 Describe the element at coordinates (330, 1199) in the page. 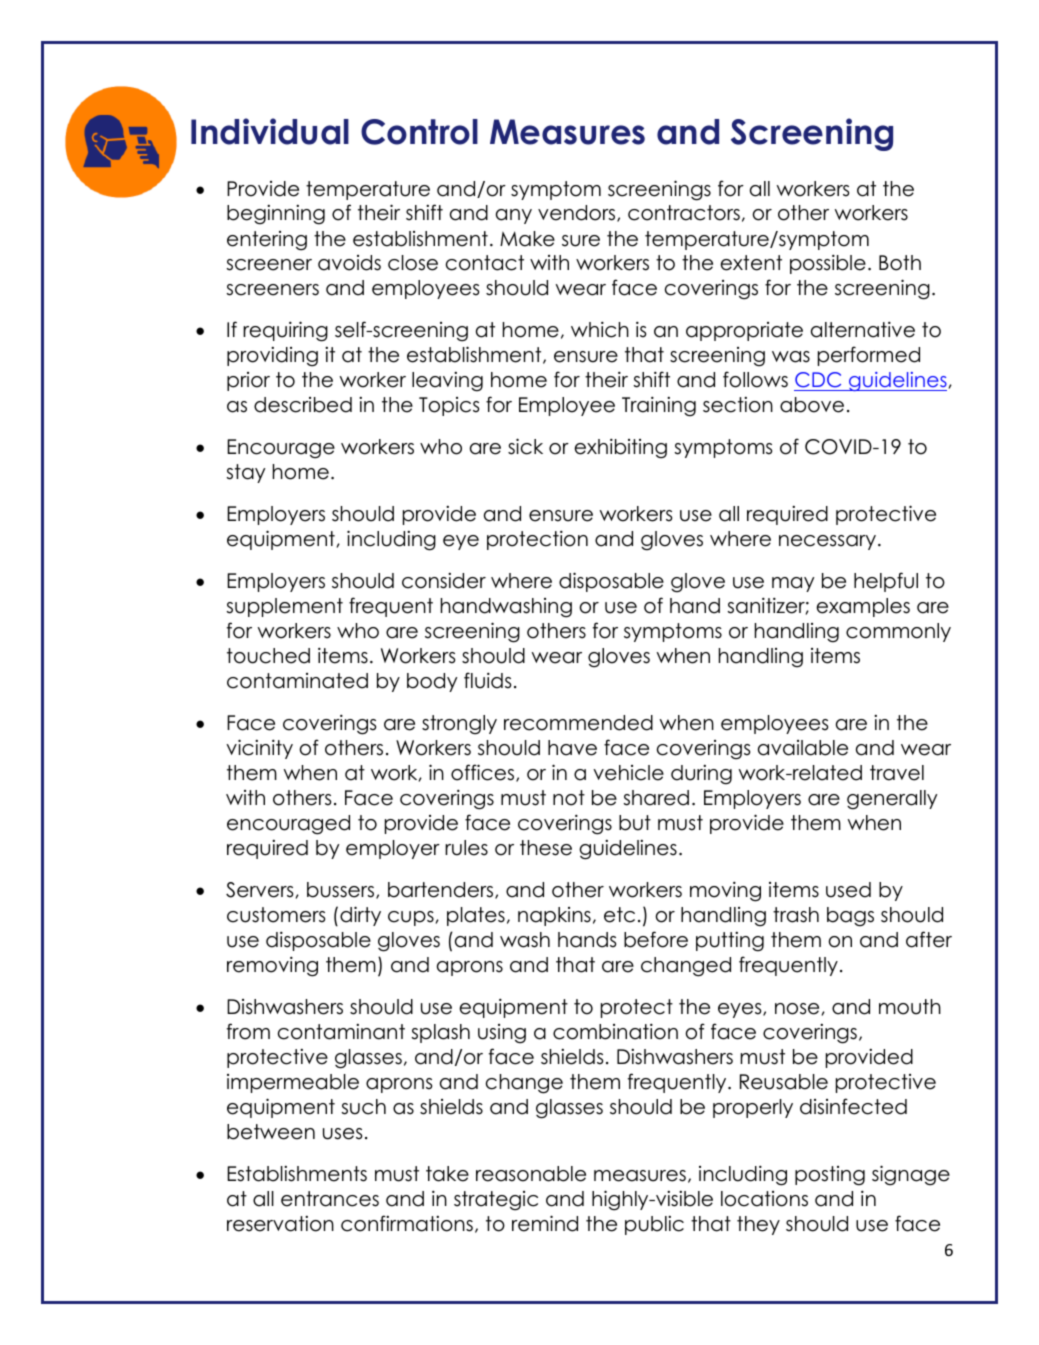

I see `entrances` at that location.
